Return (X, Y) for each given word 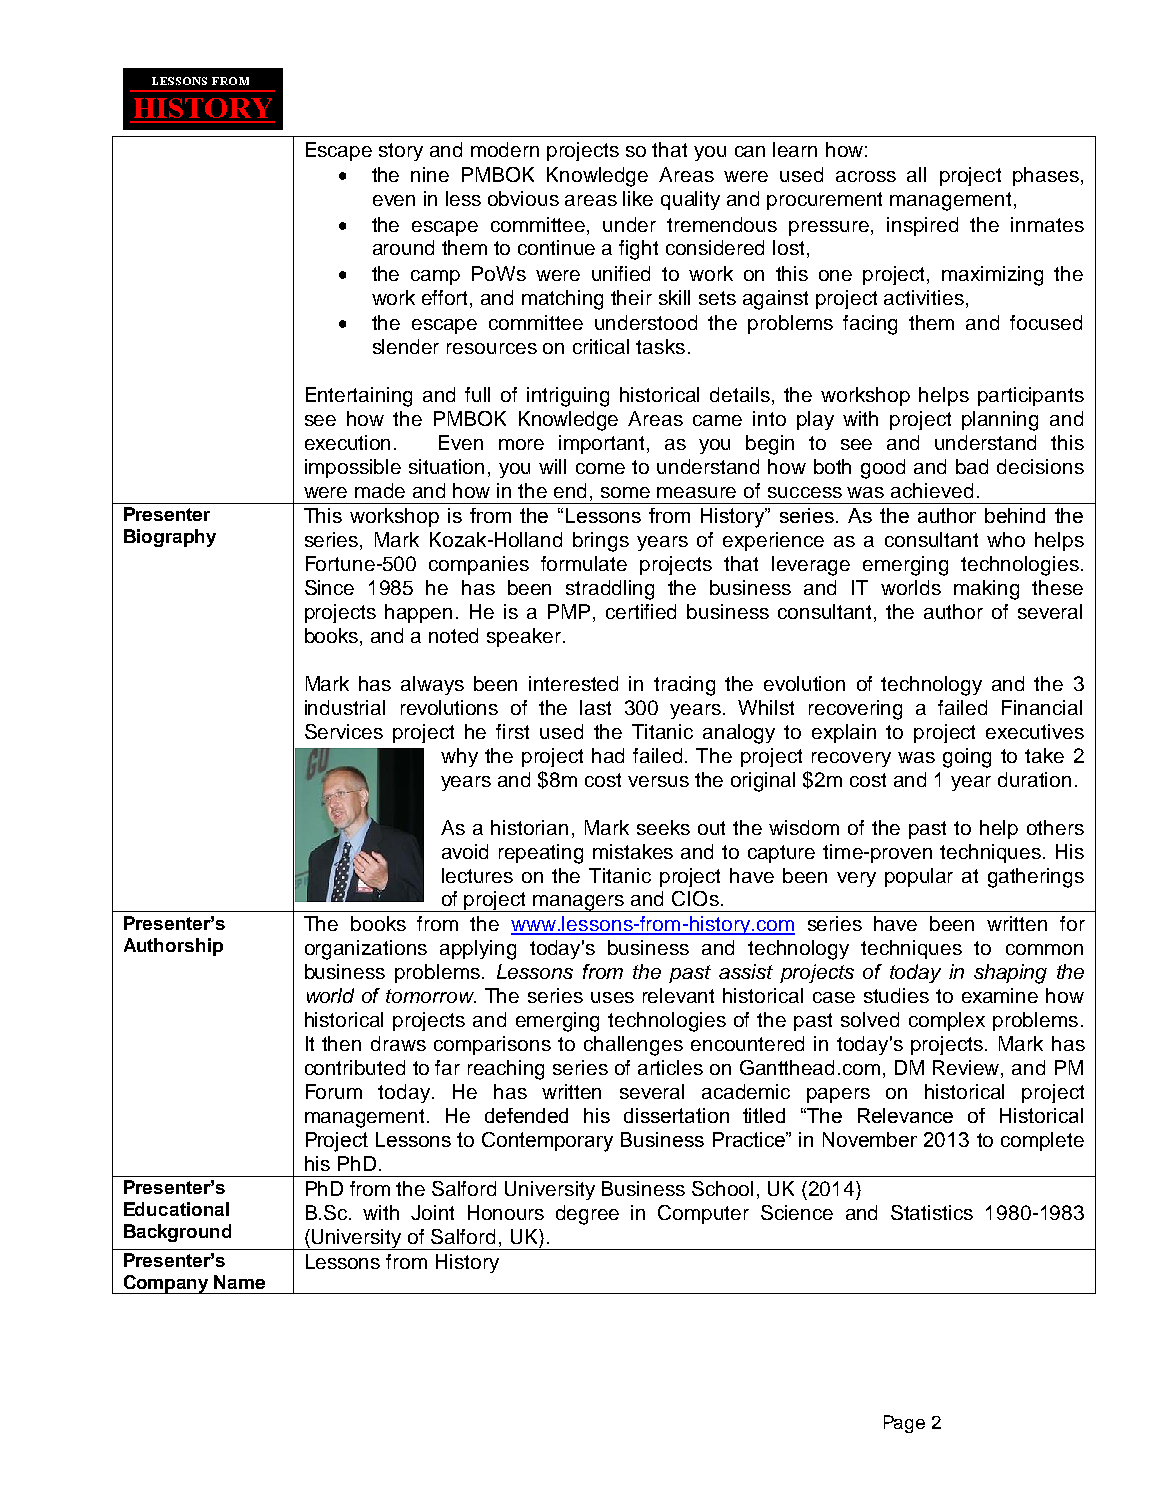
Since (329, 587)
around (403, 247)
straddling (610, 590)
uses (612, 997)
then (341, 1043)
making (986, 590)
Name (239, 1282)
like (638, 198)
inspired (922, 226)
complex (947, 1021)
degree (587, 1215)
